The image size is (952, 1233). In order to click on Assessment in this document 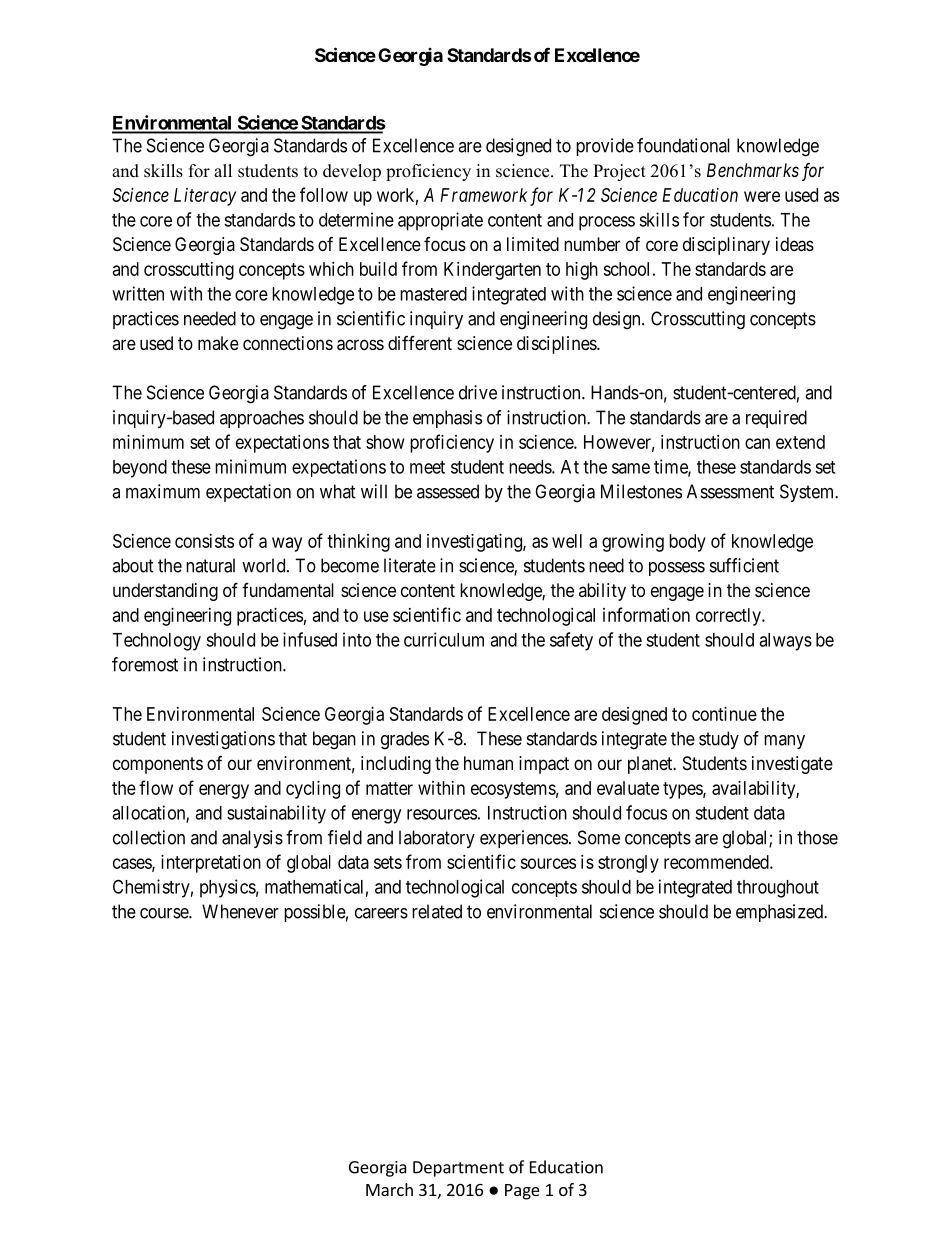, I will do `click(730, 491)`.
